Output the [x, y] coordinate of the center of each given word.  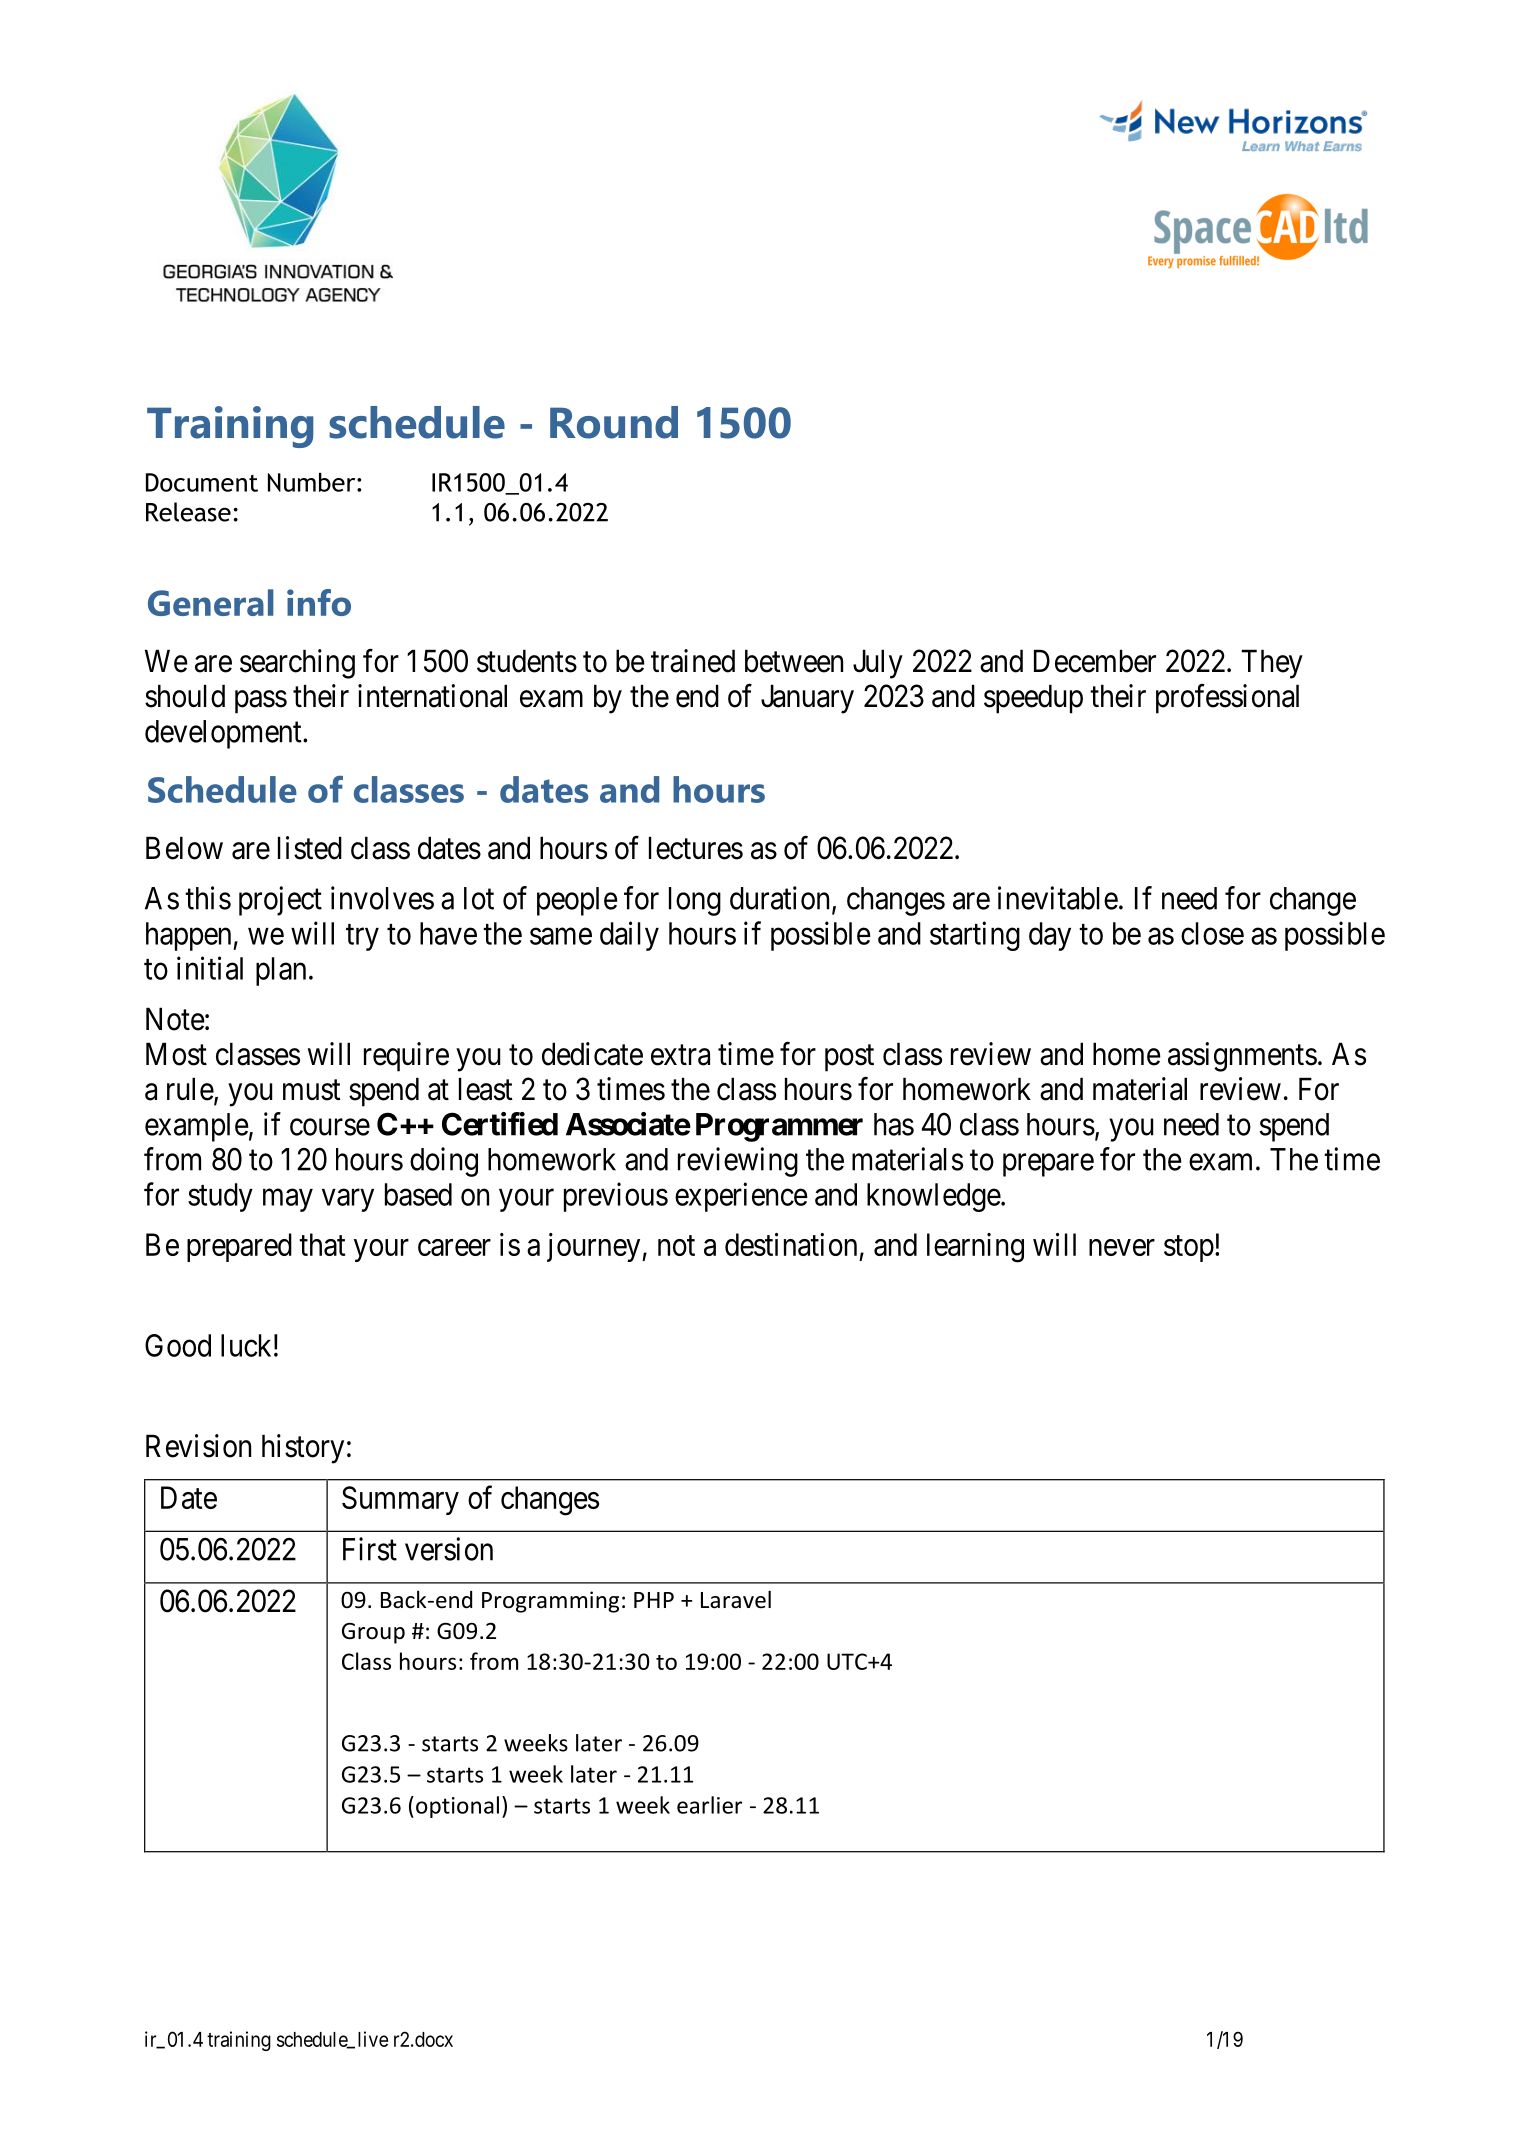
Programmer [779, 1127]
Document [202, 482]
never [1122, 1247]
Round [614, 422]
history [303, 1449]
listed [310, 848]
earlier [709, 1805]
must [312, 1090]
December [1095, 661]
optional [457, 1807]
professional [1227, 699]
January [807, 699]
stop [1189, 1249]
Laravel [736, 1599]
